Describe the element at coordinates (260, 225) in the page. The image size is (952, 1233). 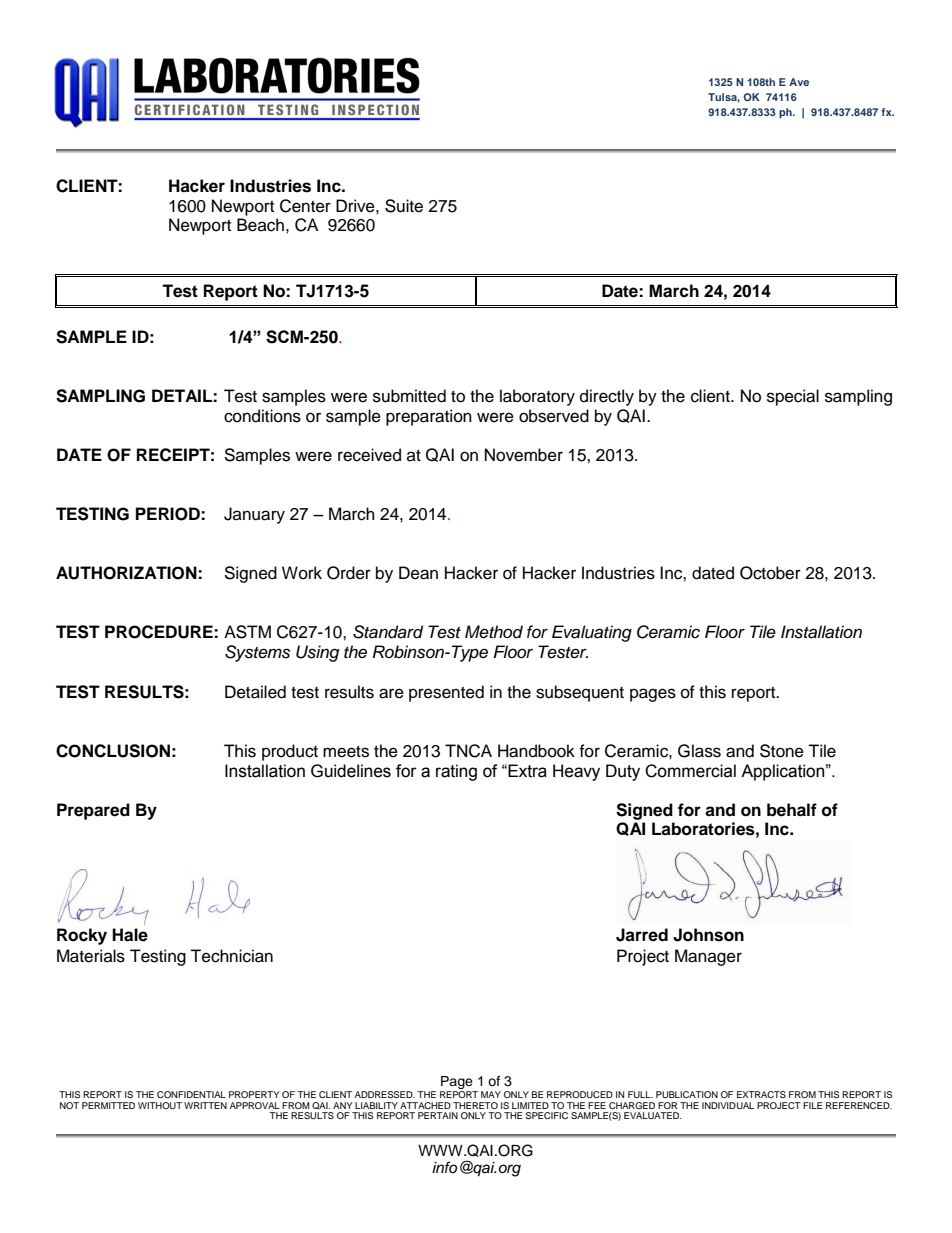
I see `Beach` at that location.
